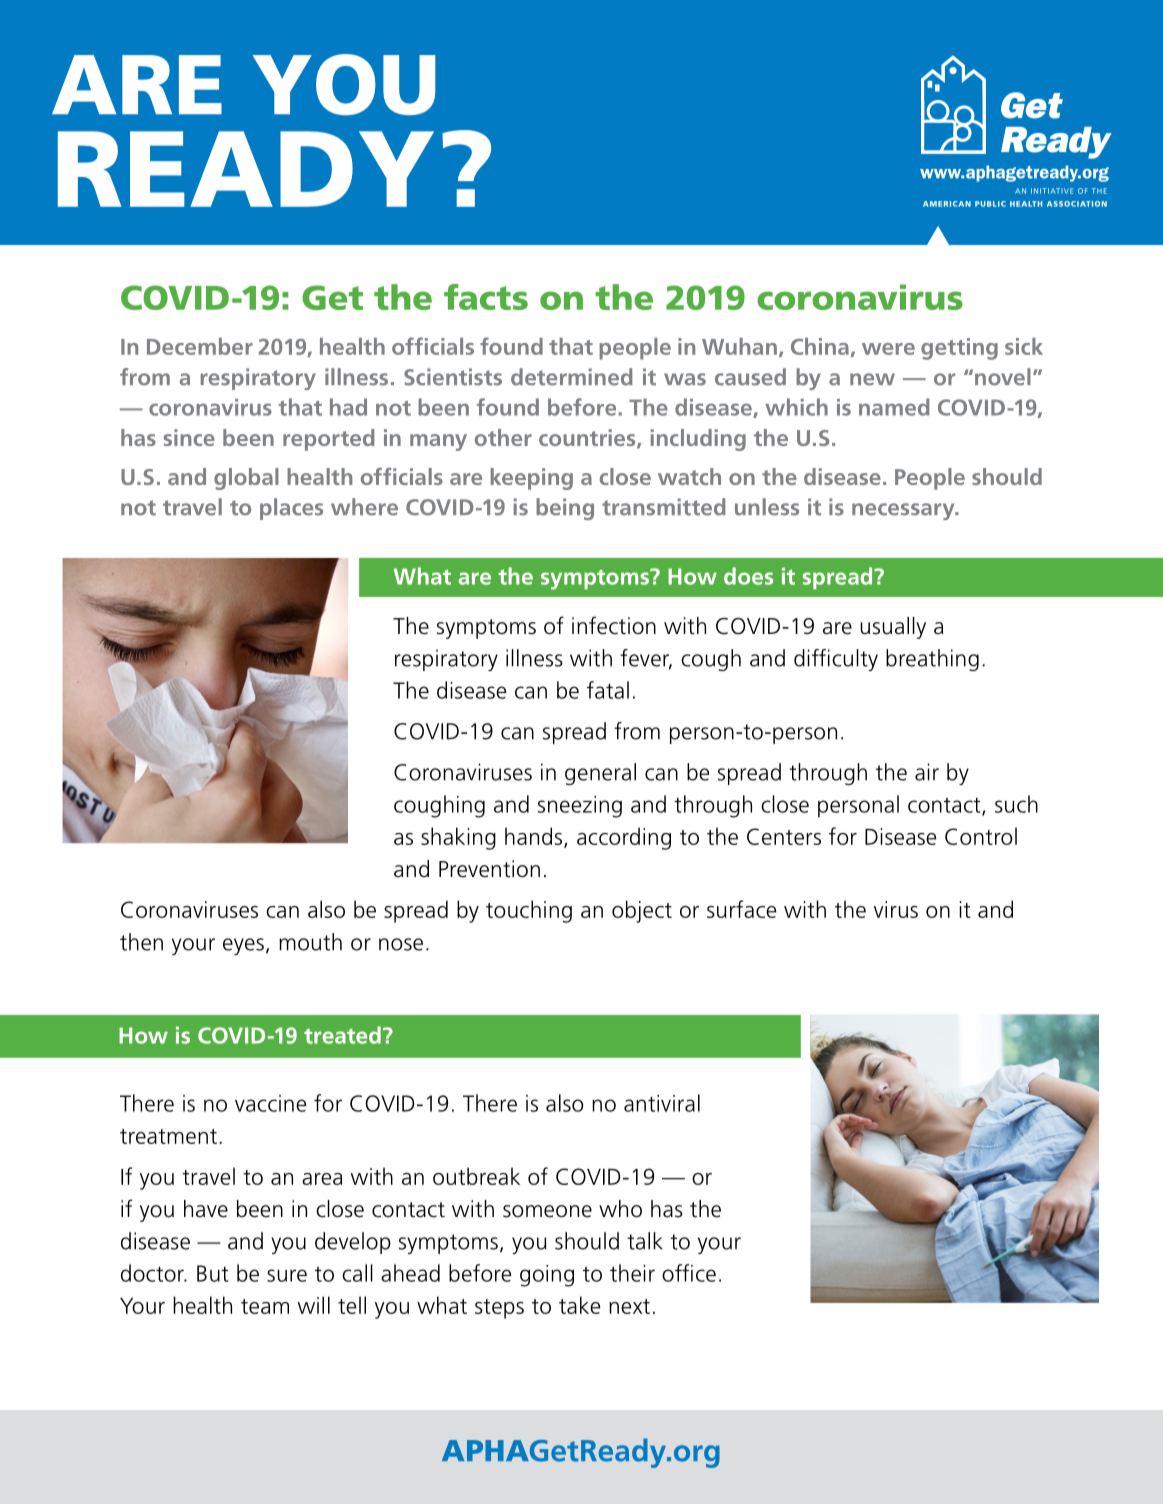 The width and height of the screenshot is (1163, 1504). What do you see at coordinates (932, 660) in the screenshot?
I see `breathing` at bounding box center [932, 660].
